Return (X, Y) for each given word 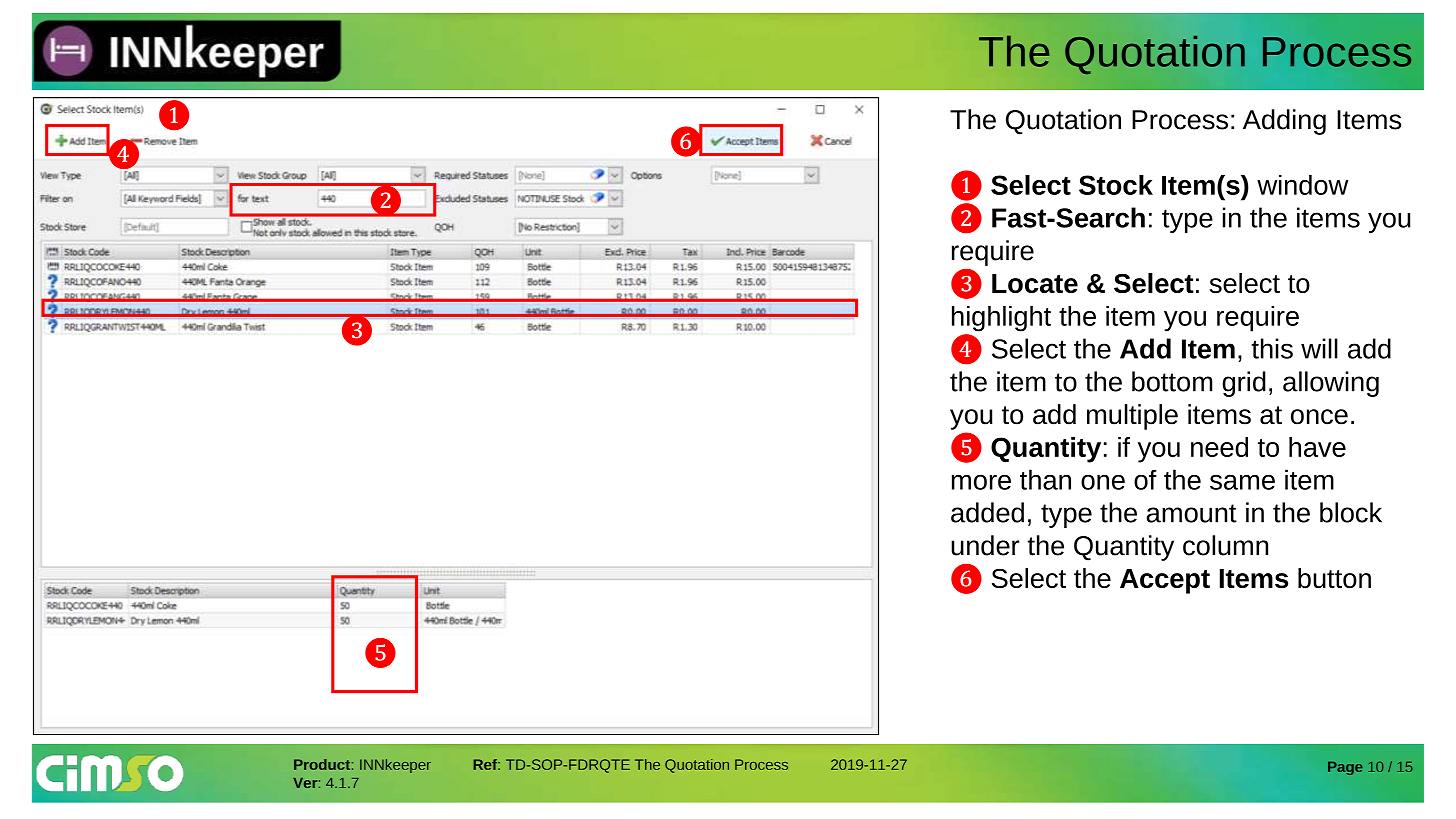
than (1045, 479)
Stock (1116, 185)
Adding (1284, 122)
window (1302, 185)
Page (1345, 768)
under (985, 545)
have (1317, 447)
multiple (1132, 417)
